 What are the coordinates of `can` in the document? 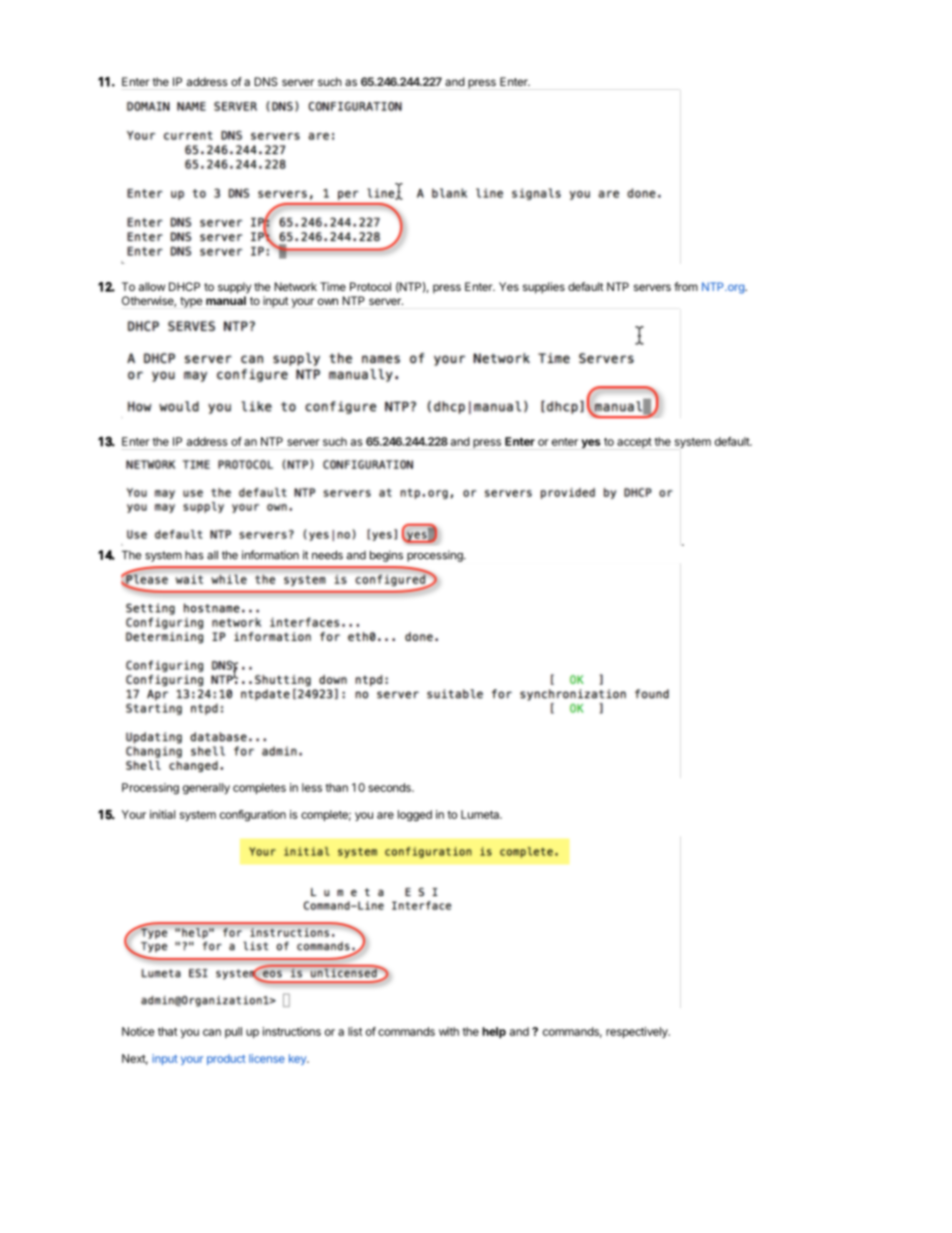 It's located at (212, 1032).
